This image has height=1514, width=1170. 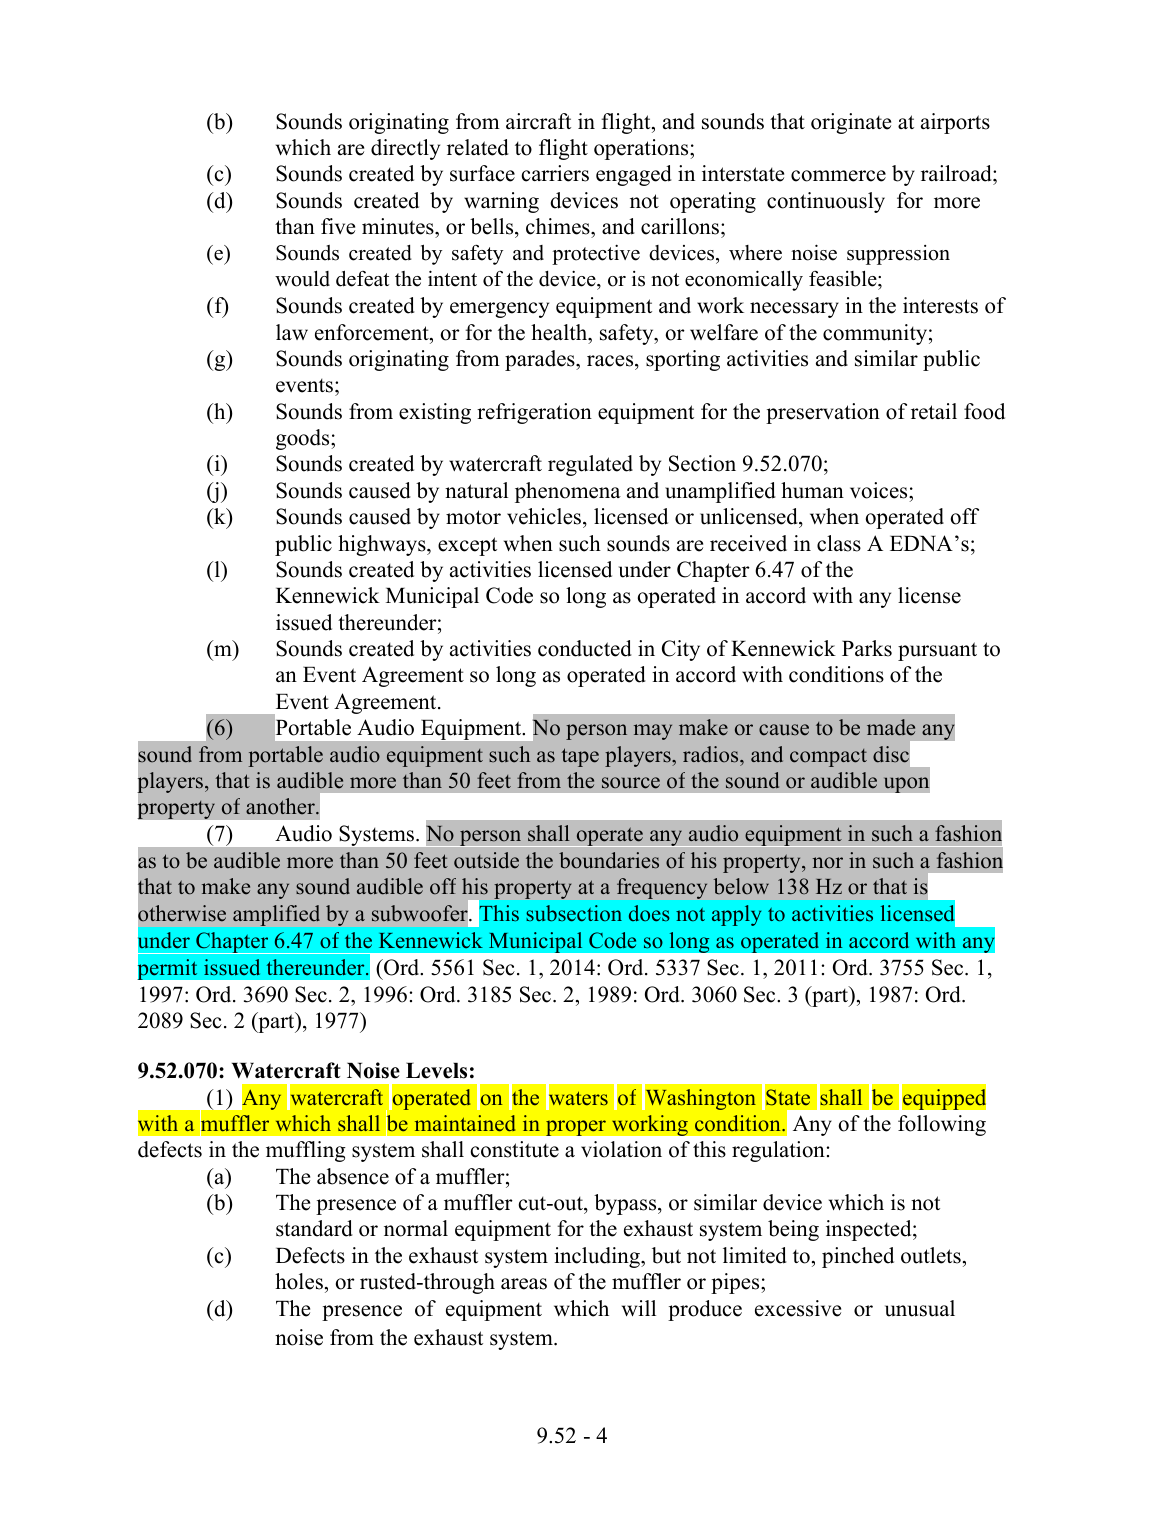 What do you see at coordinates (649, 913) in the image?
I see `does` at bounding box center [649, 913].
